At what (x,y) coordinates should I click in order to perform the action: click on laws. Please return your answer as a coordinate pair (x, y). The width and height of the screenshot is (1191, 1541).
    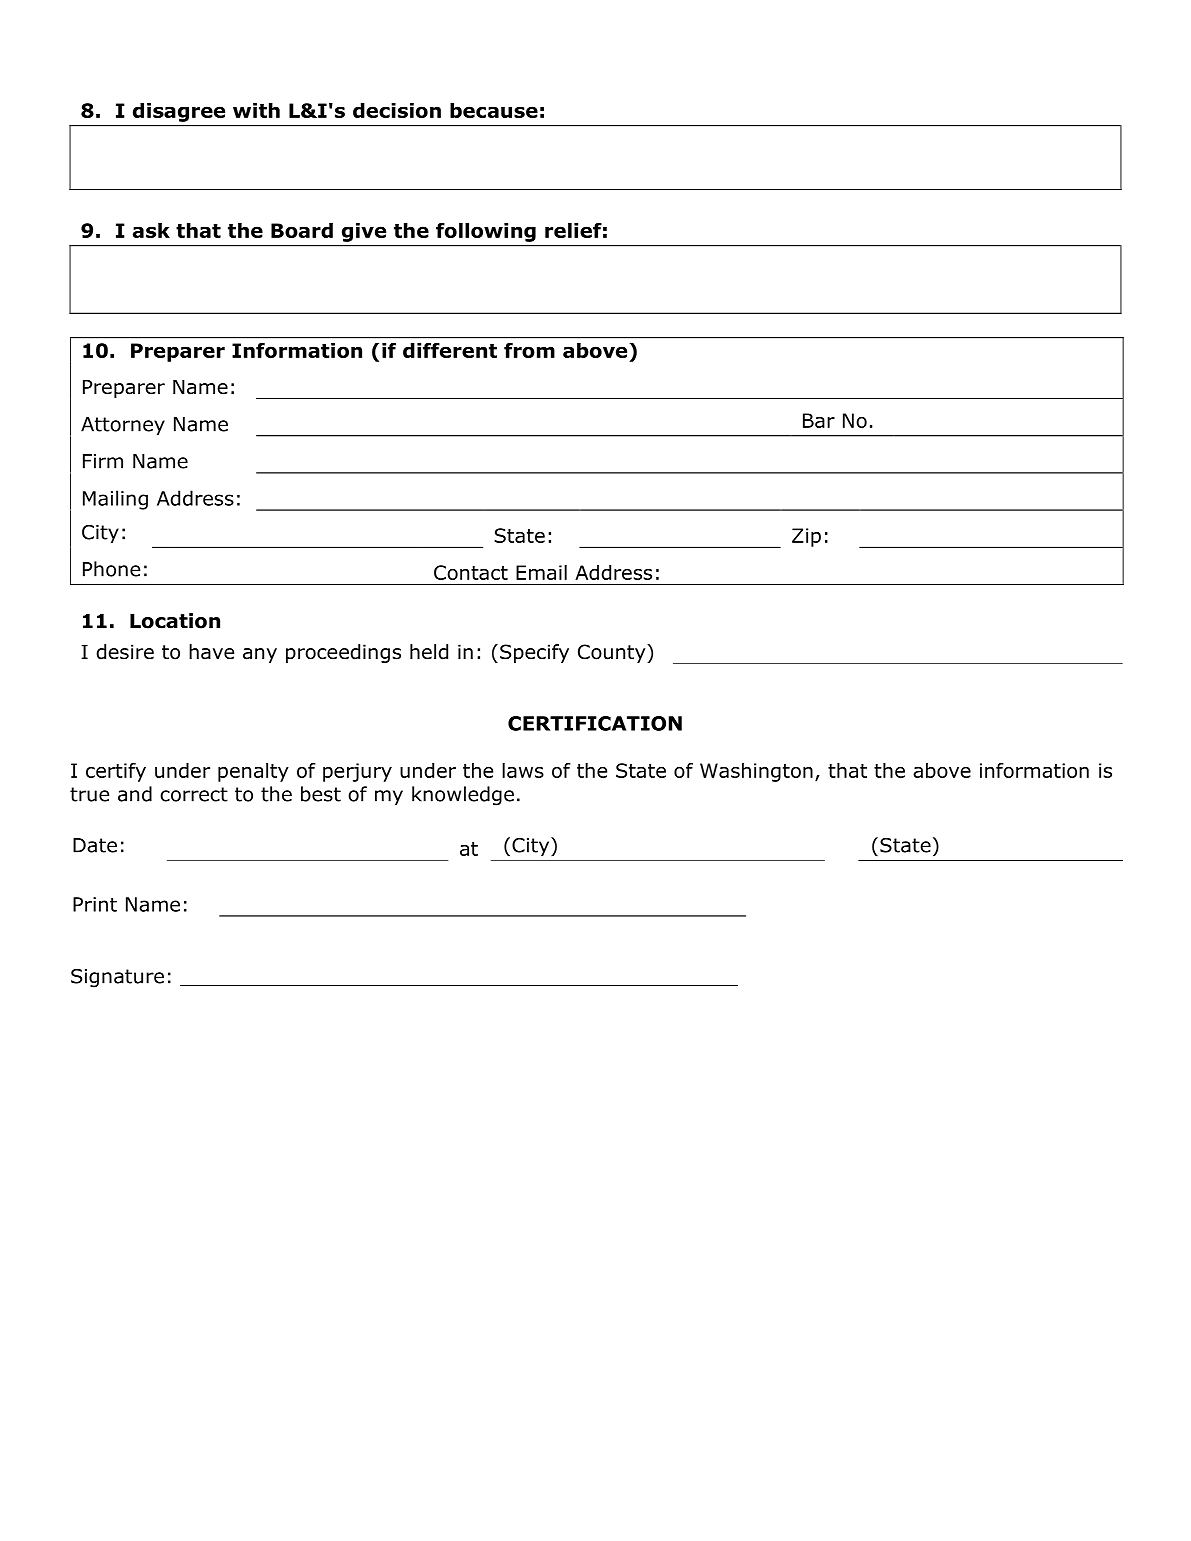
    Looking at the image, I should click on (523, 770).
